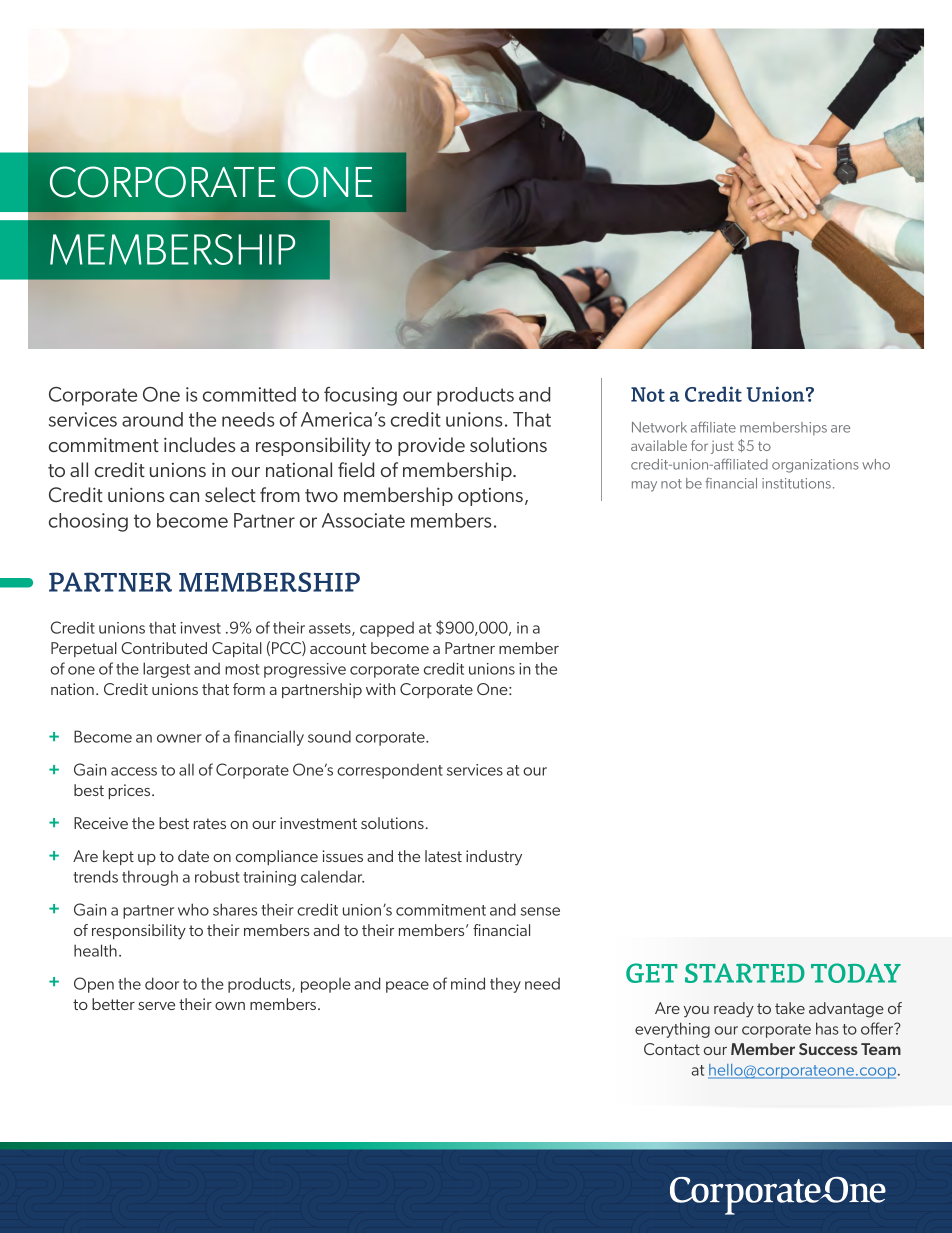  I want to click on around, so click(152, 419).
